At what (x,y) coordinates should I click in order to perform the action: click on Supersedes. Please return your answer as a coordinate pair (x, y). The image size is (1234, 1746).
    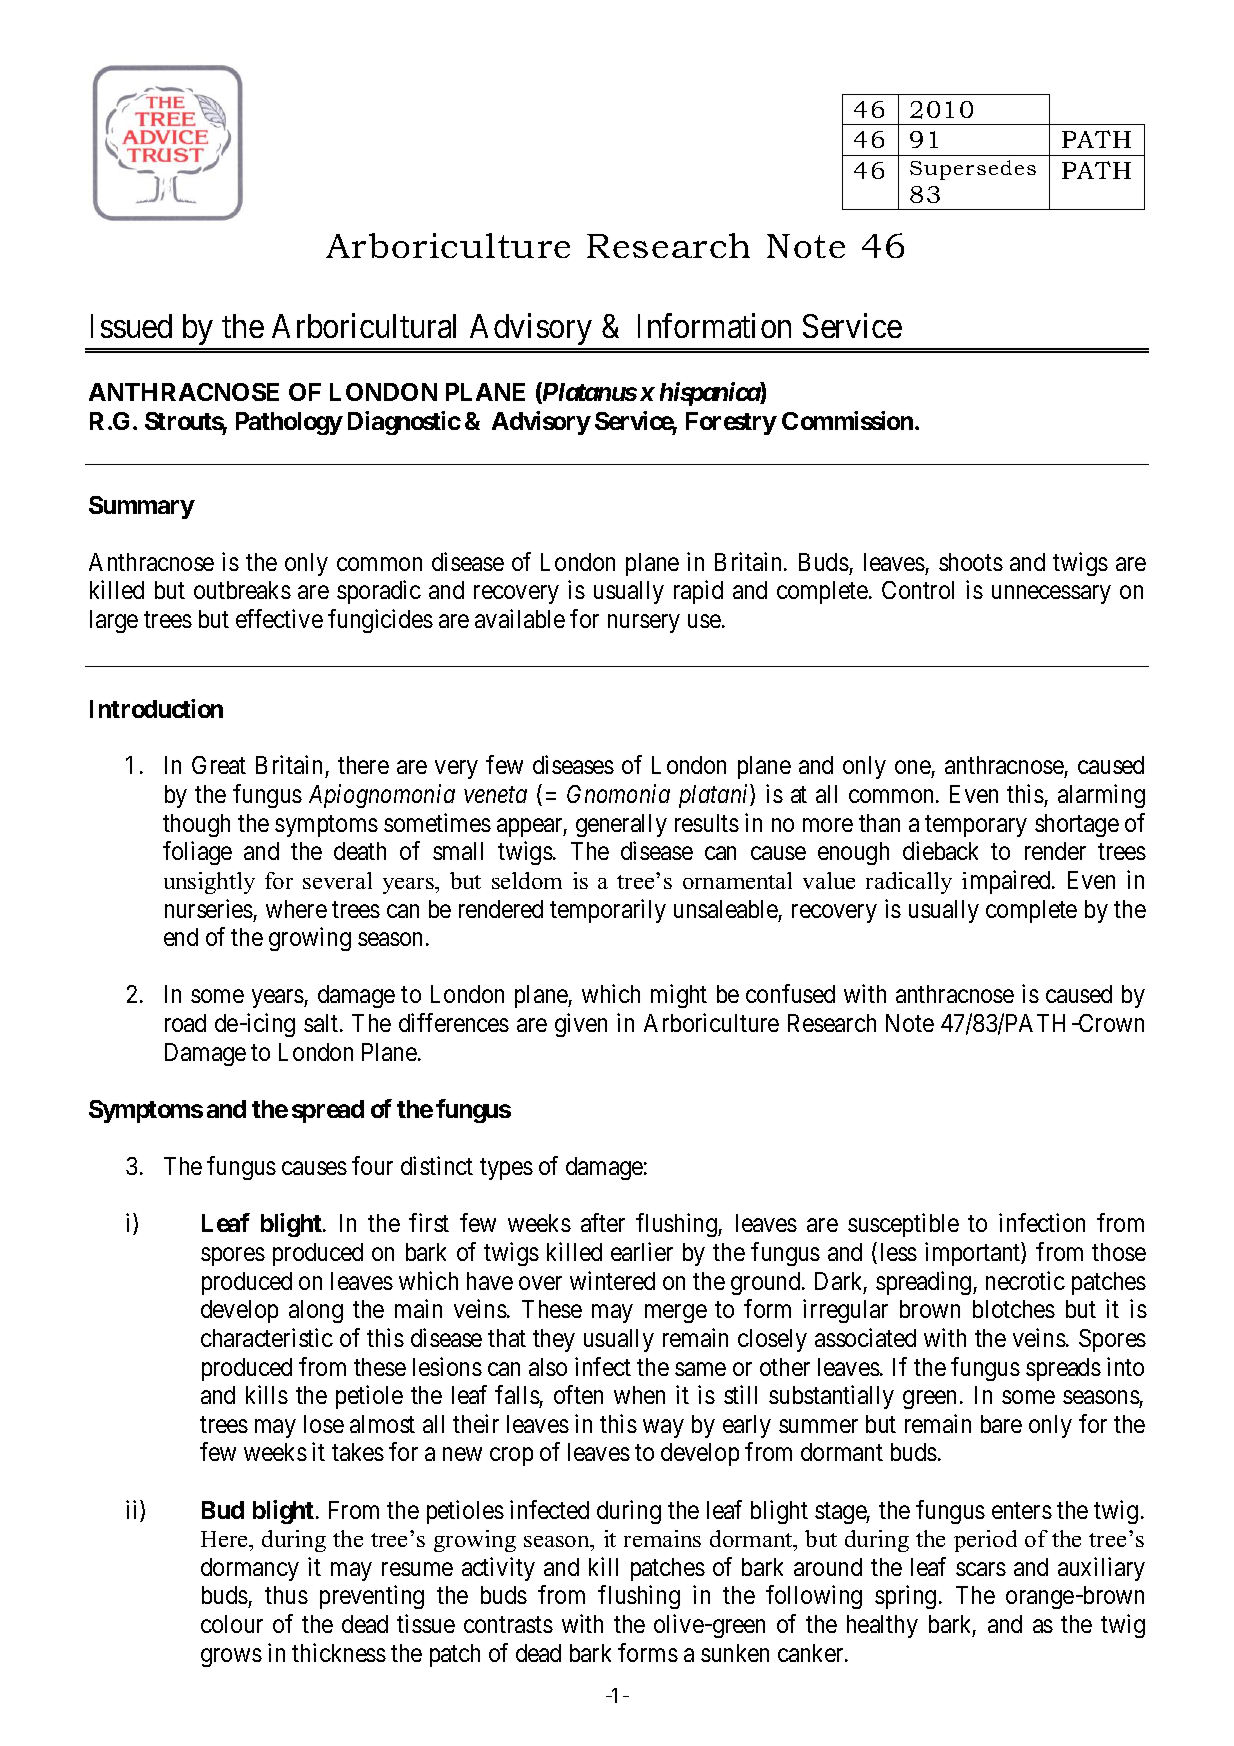
    Looking at the image, I should click on (973, 170).
